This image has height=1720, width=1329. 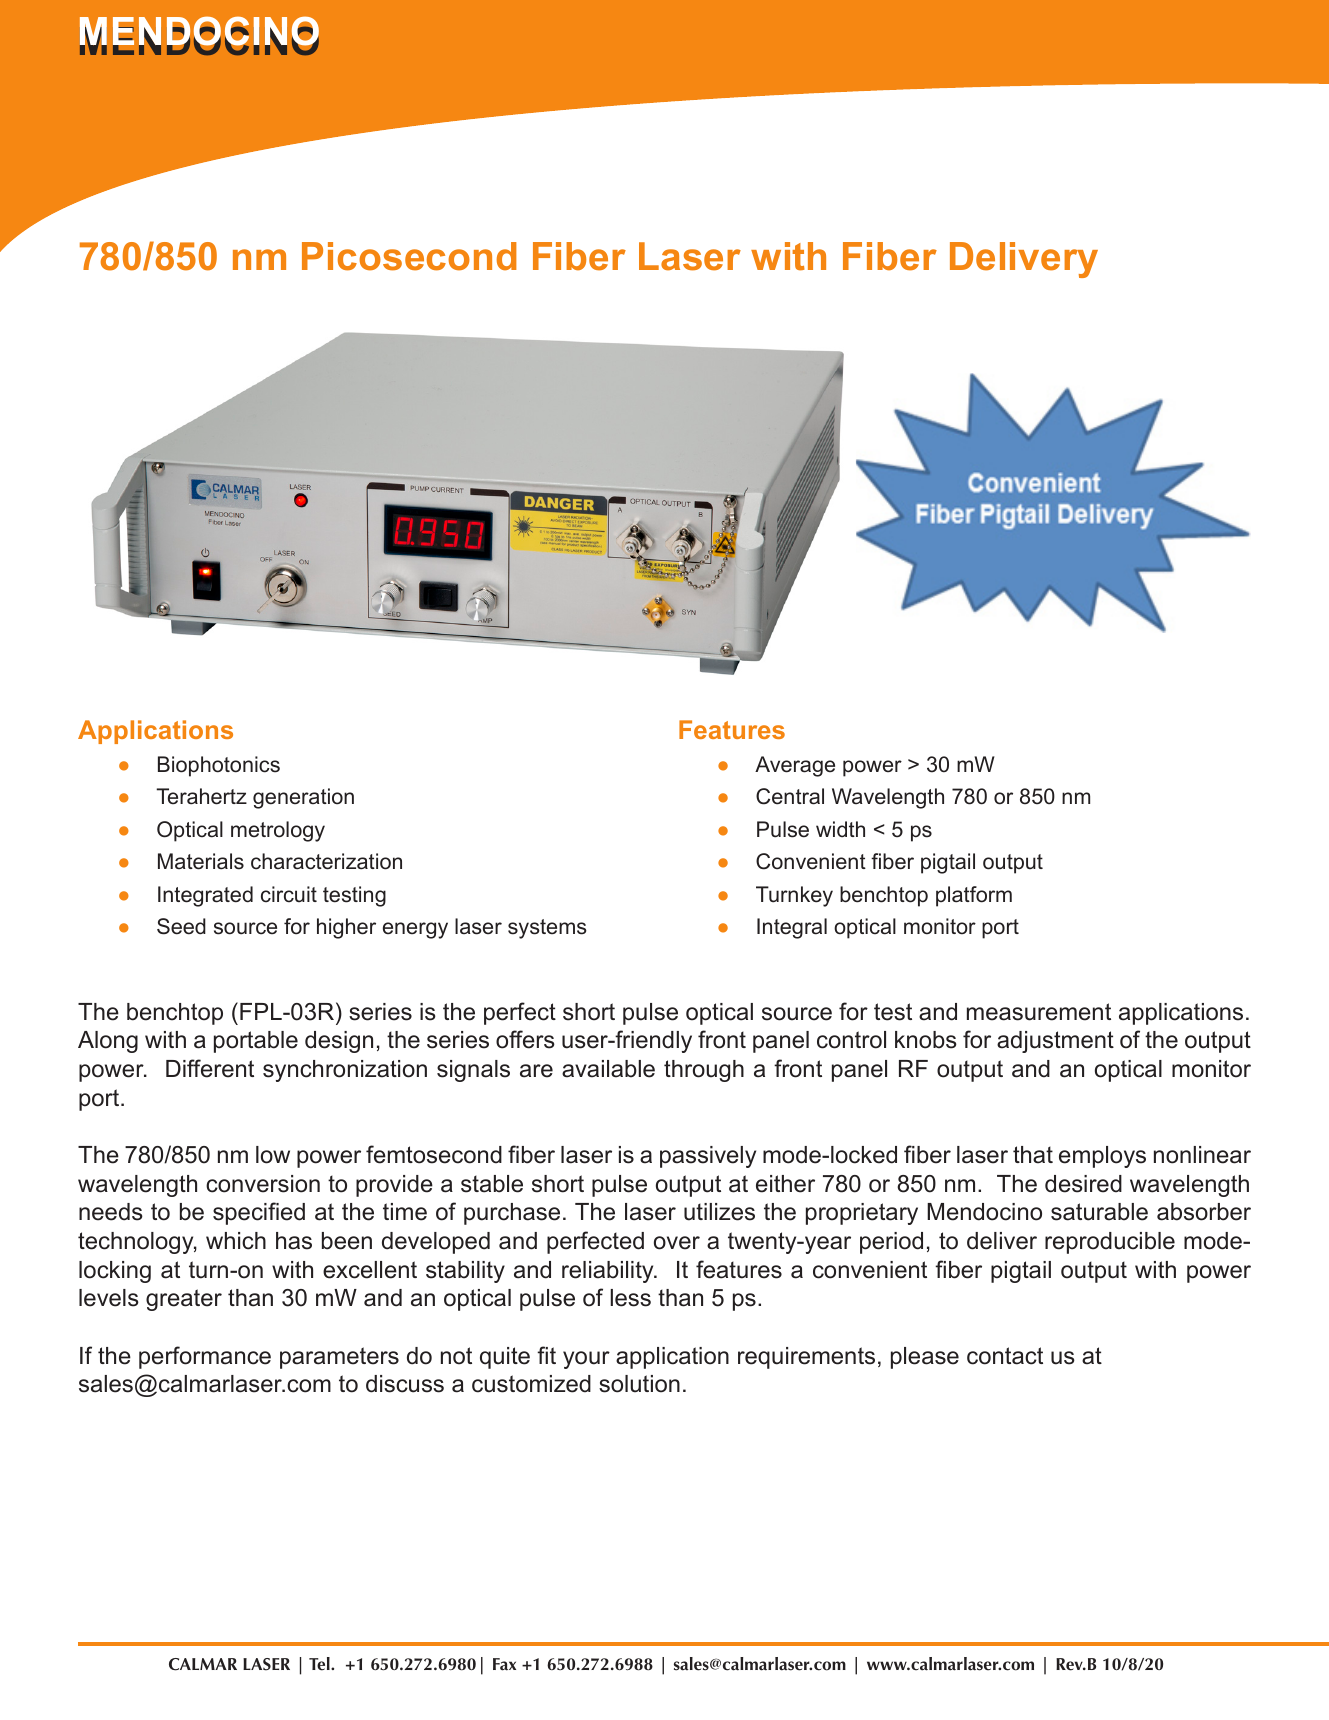 What do you see at coordinates (320, 1664) in the image?
I see `Tel` at bounding box center [320, 1664].
